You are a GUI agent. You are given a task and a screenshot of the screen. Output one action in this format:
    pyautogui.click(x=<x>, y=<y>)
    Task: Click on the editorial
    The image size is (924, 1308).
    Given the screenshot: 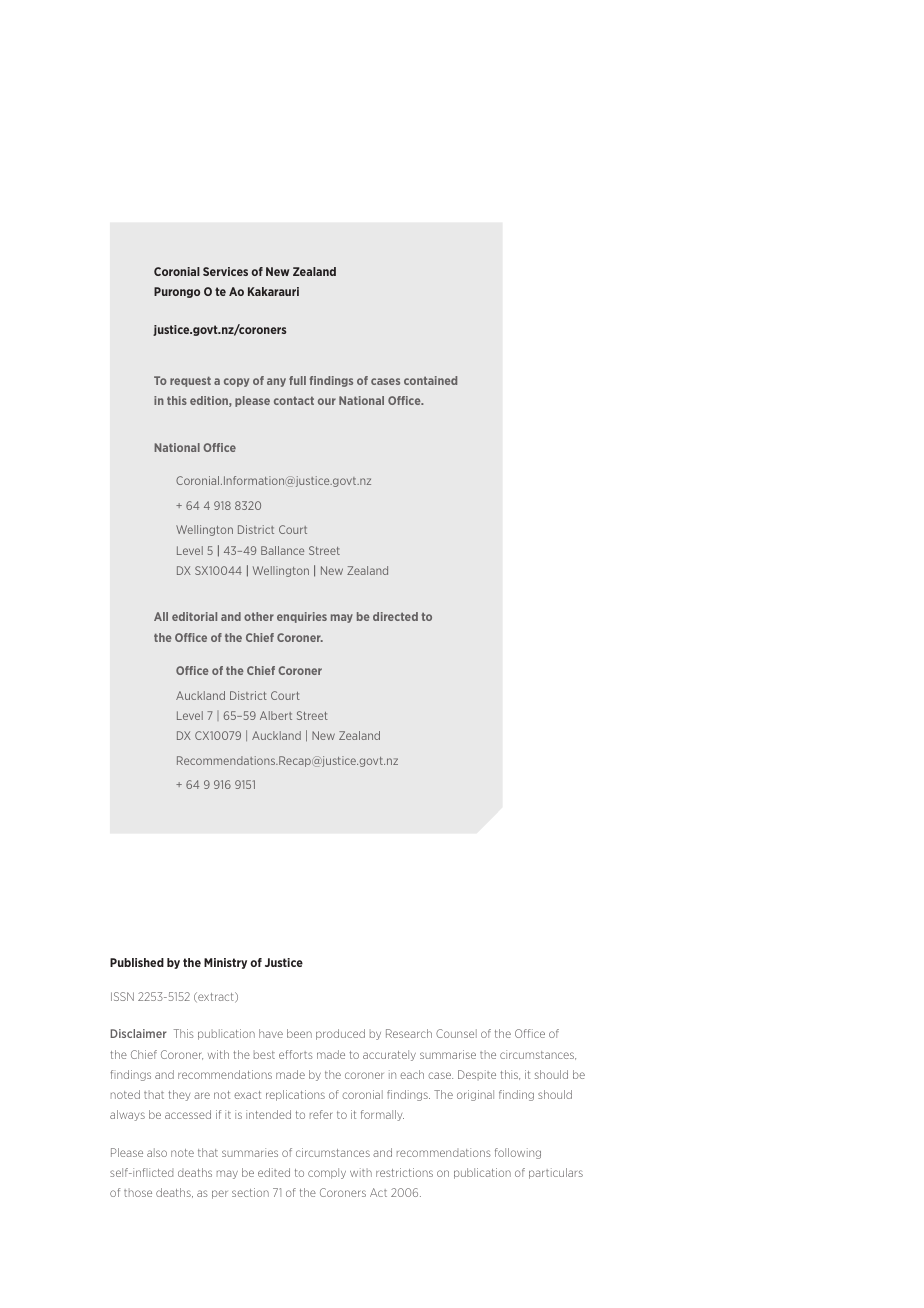 What is the action you would take?
    pyautogui.click(x=194, y=616)
